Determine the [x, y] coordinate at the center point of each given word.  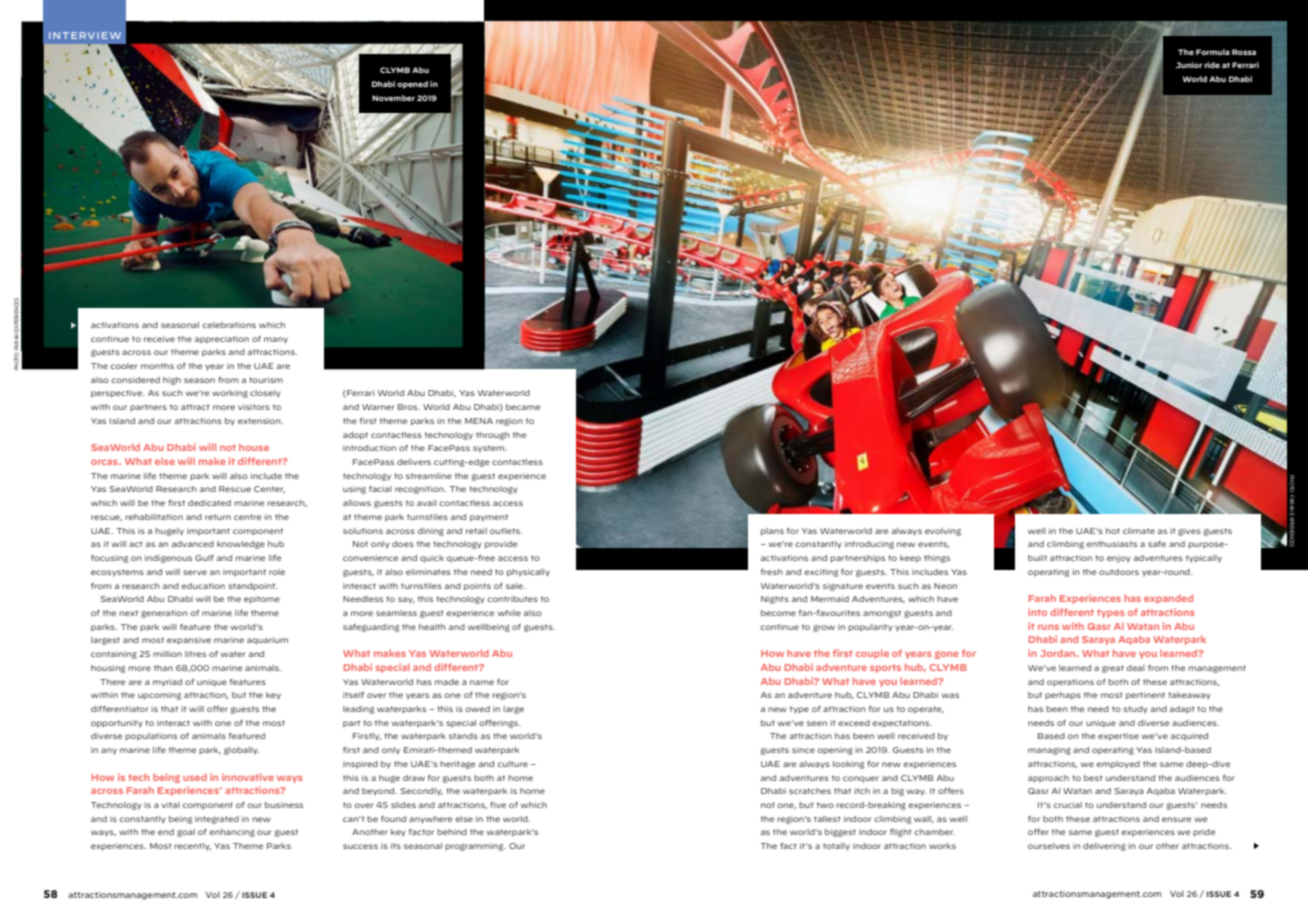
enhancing [232, 833]
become [778, 613]
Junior [1189, 65]
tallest [827, 819]
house [254, 447]
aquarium [267, 641]
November [393, 98]
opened [412, 85]
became [523, 407]
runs [1048, 627]
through [493, 436]
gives [1189, 532]
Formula [1213, 52]
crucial [1067, 805]
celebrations [229, 325]
